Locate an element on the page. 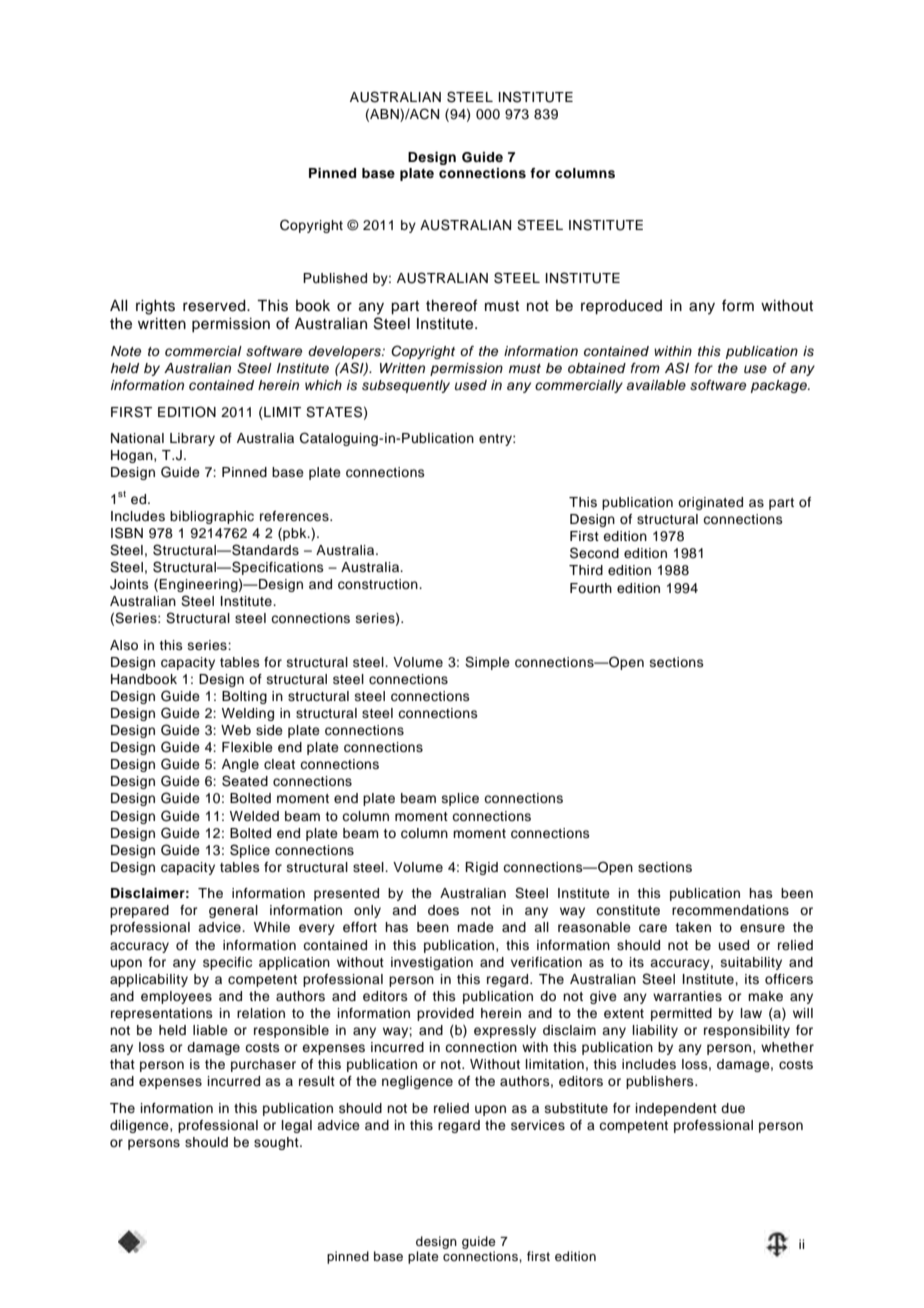 This image has width=924, height=1308. negligence is located at coordinates (417, 1082).
